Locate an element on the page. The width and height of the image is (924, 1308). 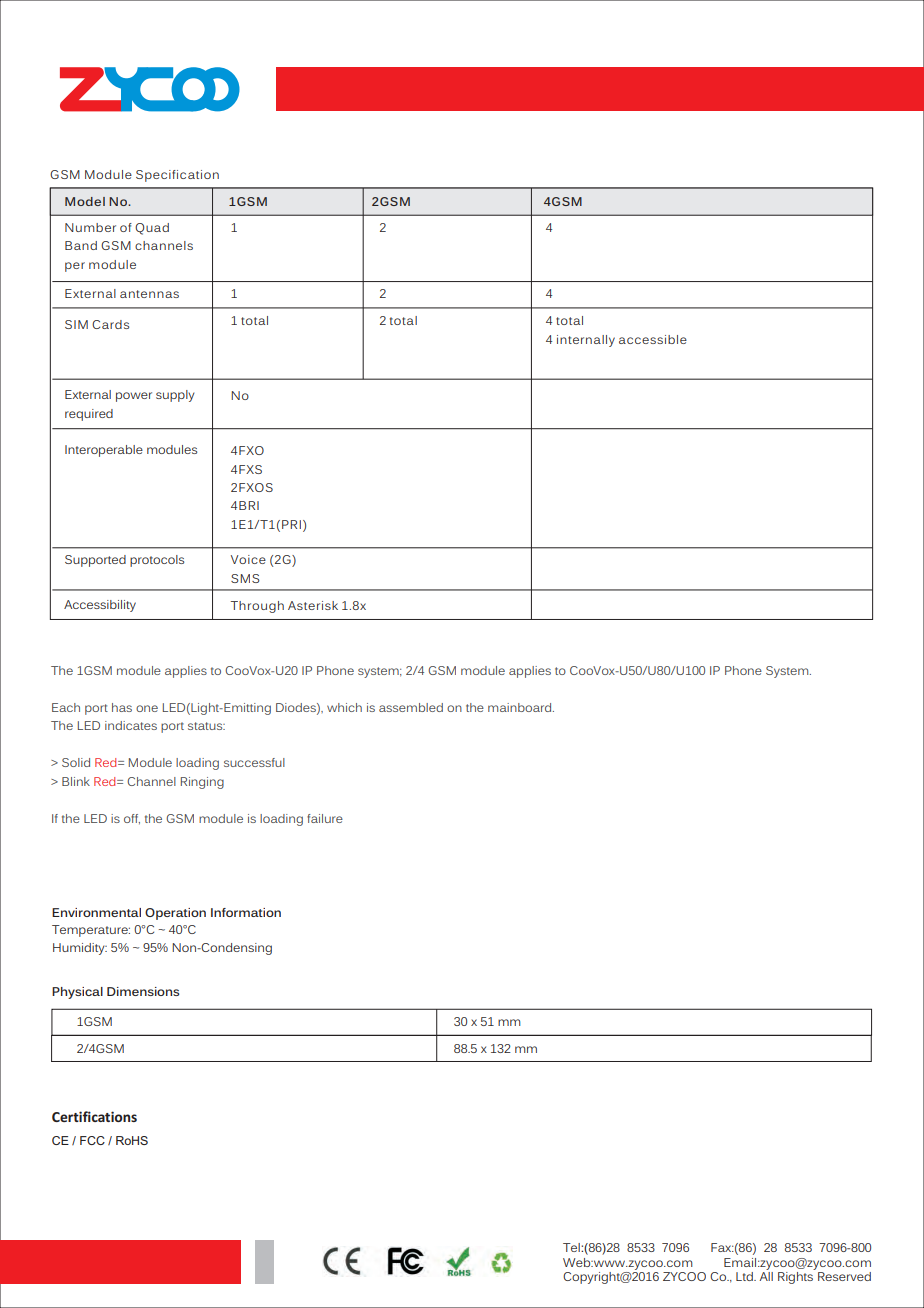
protocols is located at coordinates (157, 561).
